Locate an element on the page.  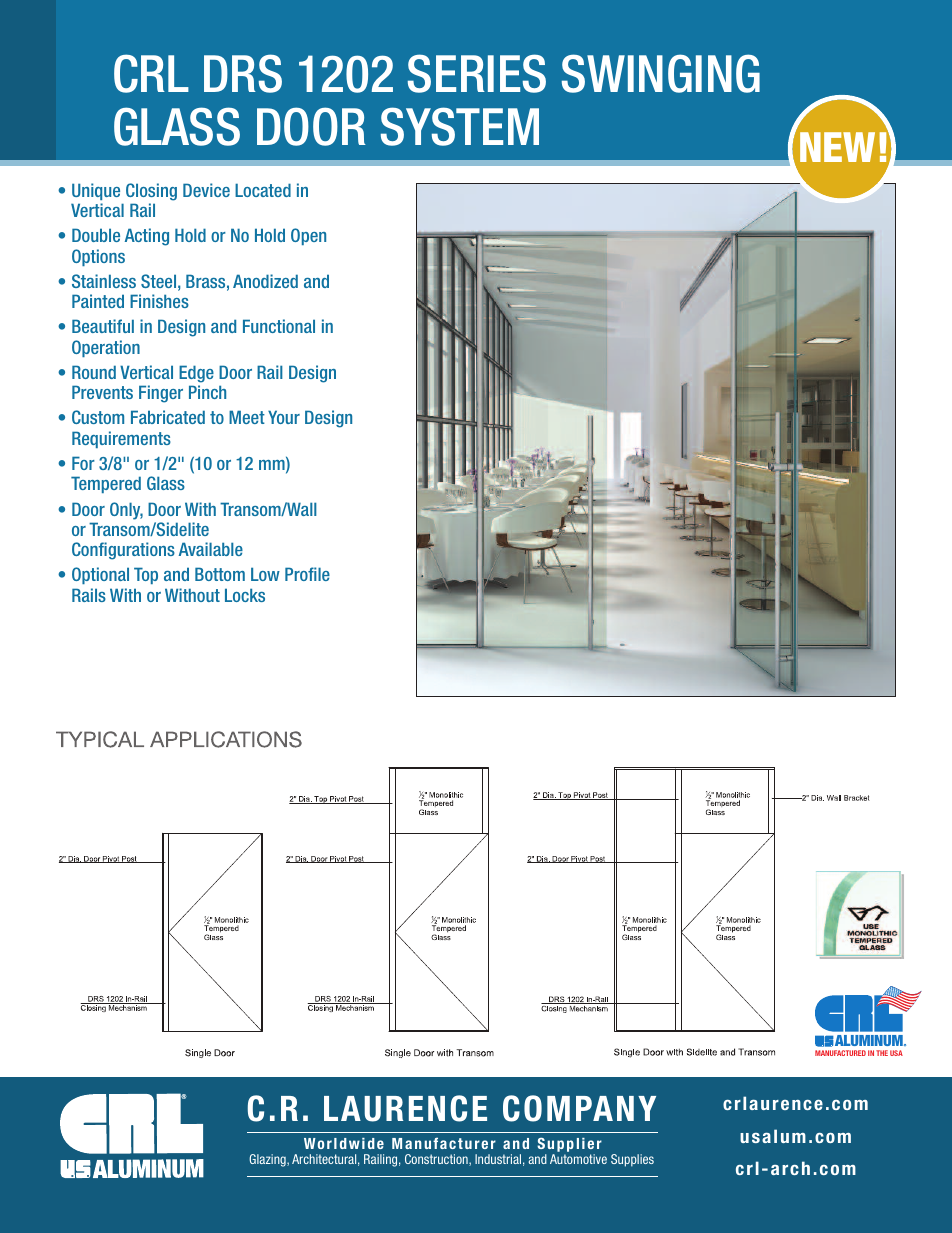
Glazing is located at coordinates (268, 1160).
